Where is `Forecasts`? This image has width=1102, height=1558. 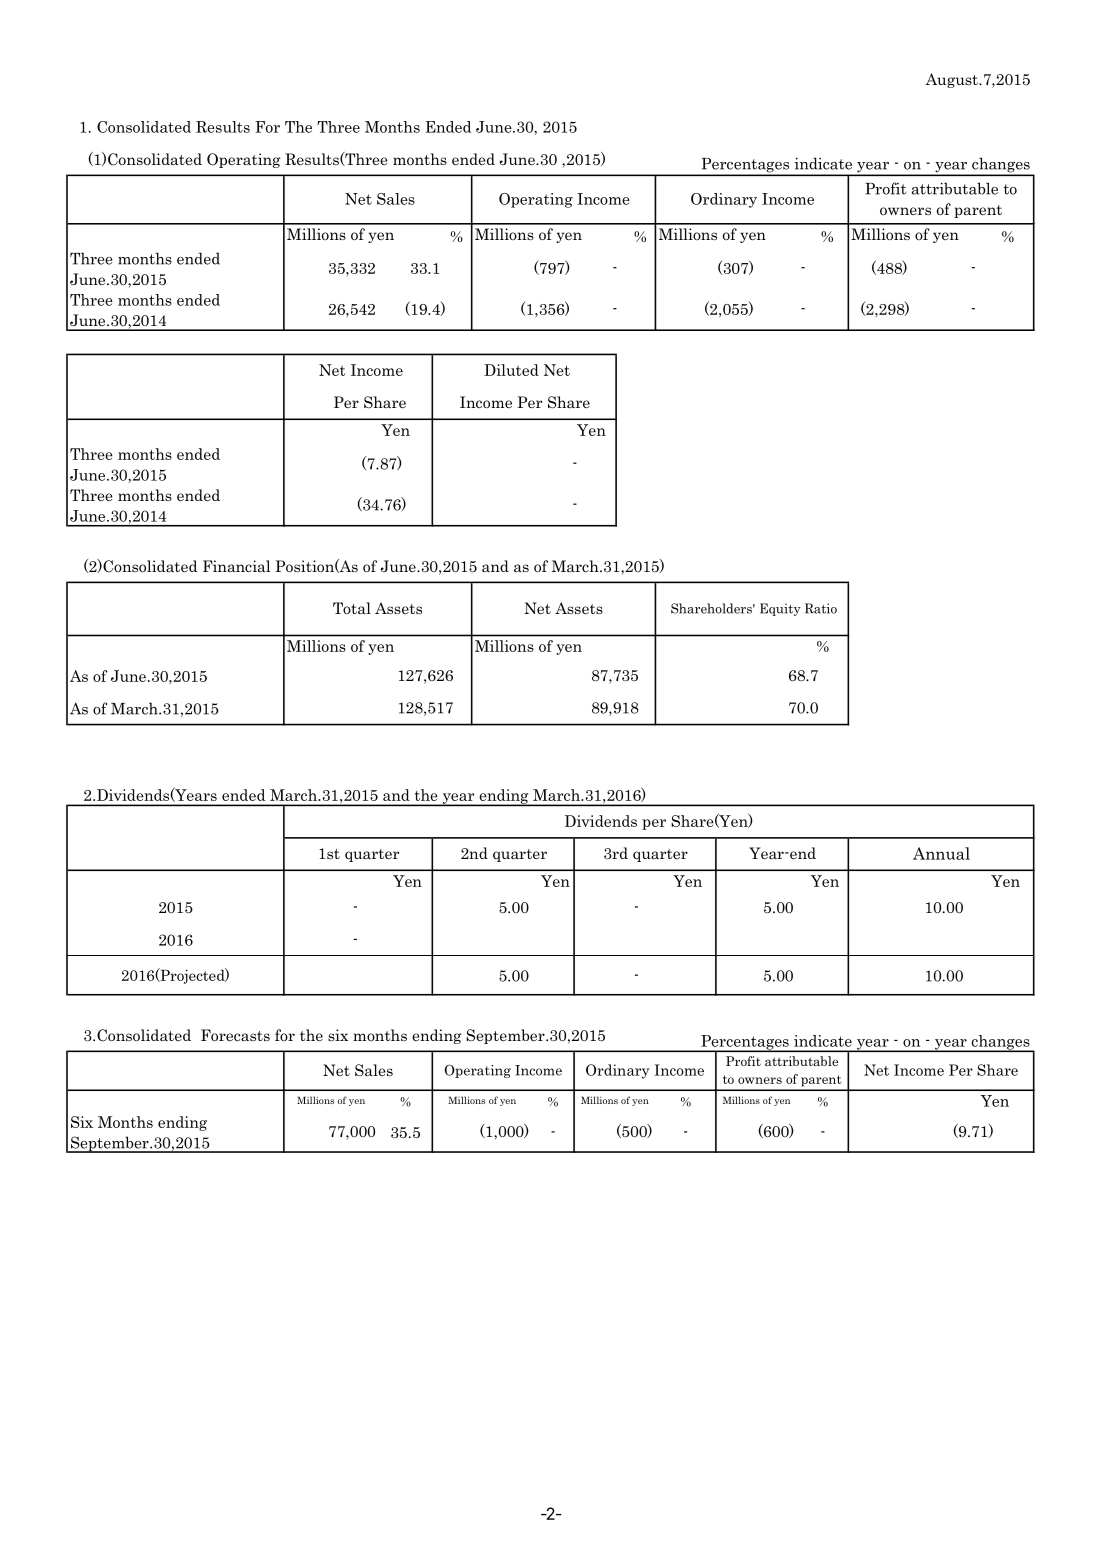 Forecasts is located at coordinates (235, 1035).
